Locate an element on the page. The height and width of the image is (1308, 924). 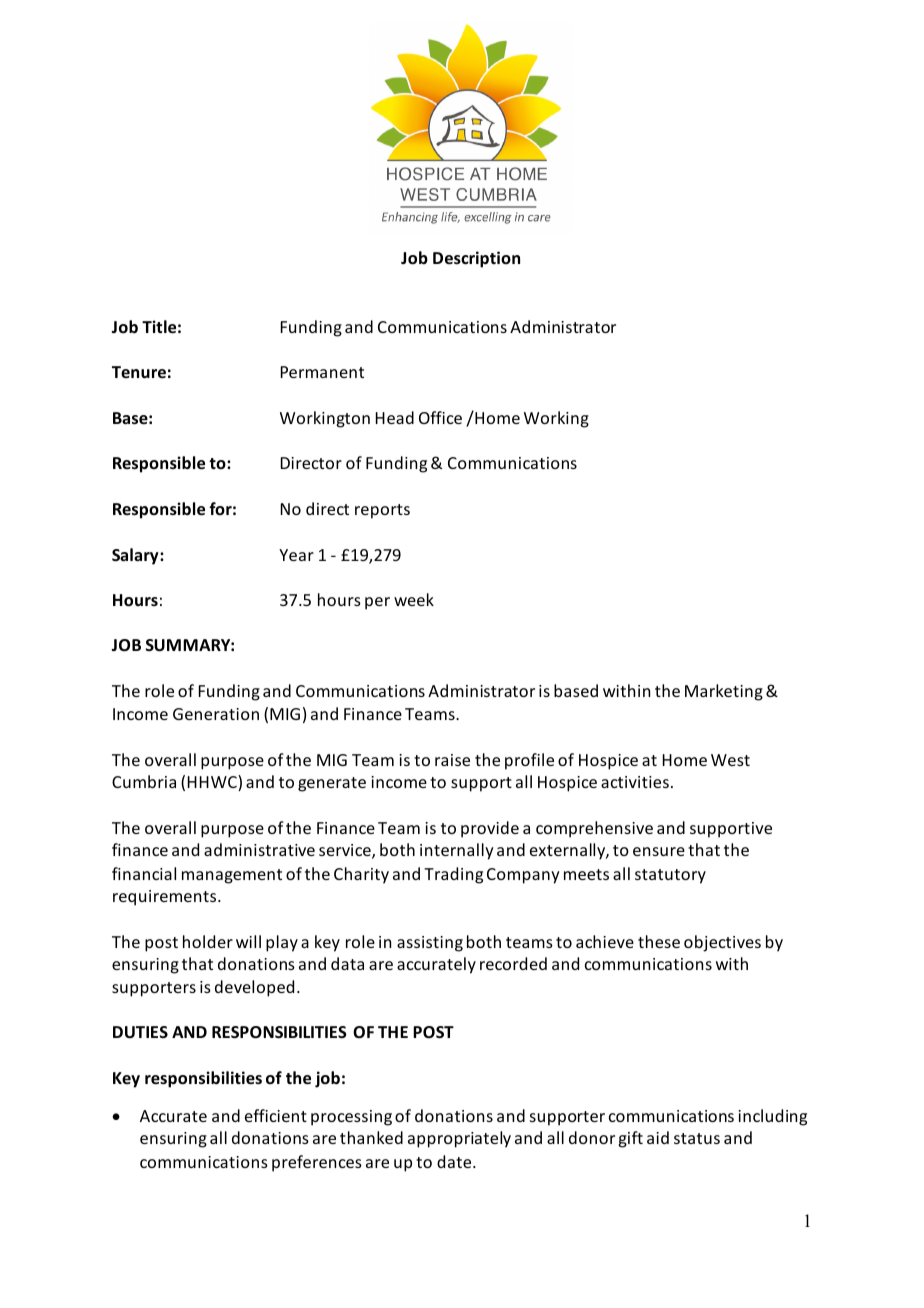
Description is located at coordinates (476, 259).
